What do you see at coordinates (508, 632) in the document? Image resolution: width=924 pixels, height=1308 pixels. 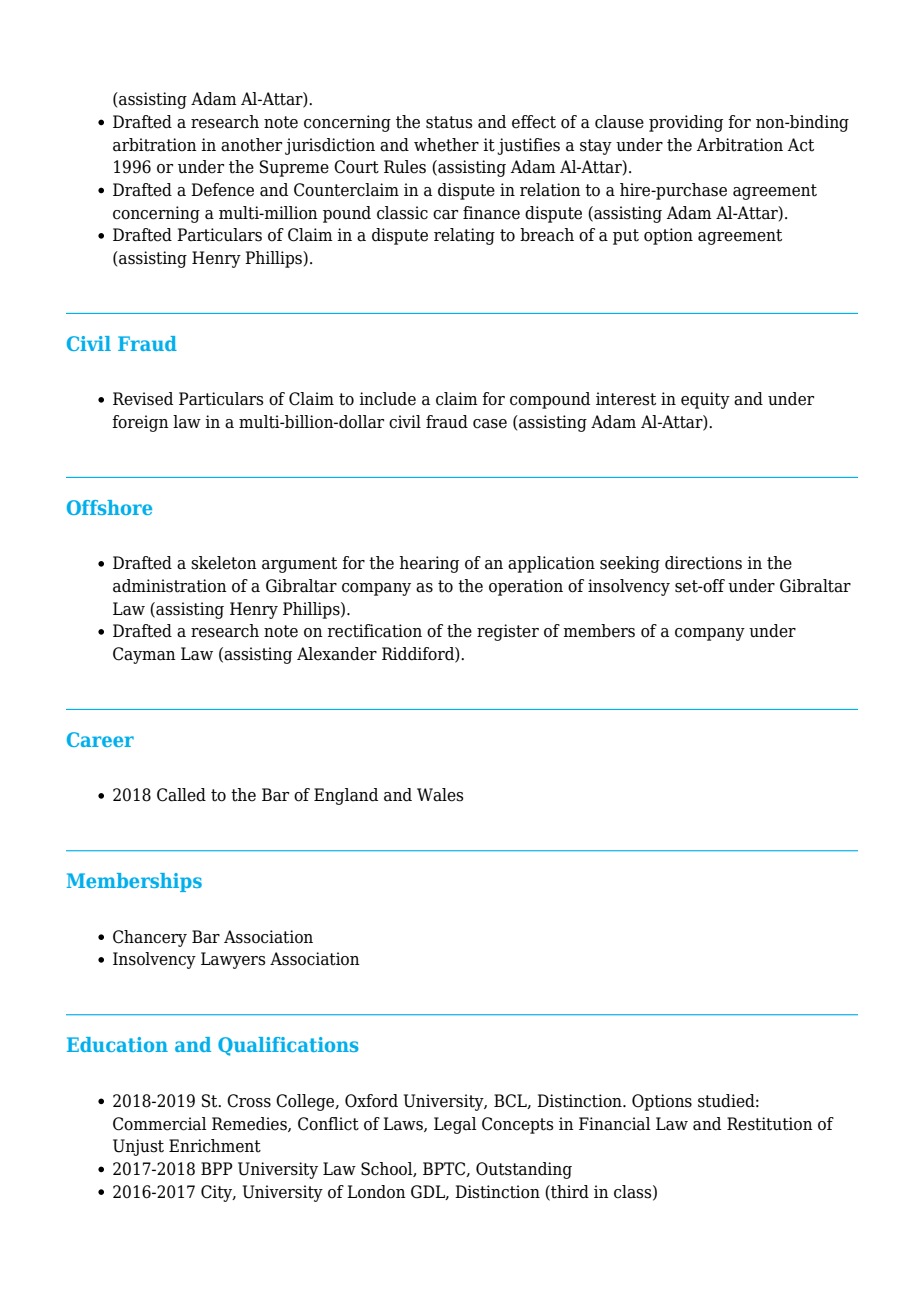 I see `register` at bounding box center [508, 632].
